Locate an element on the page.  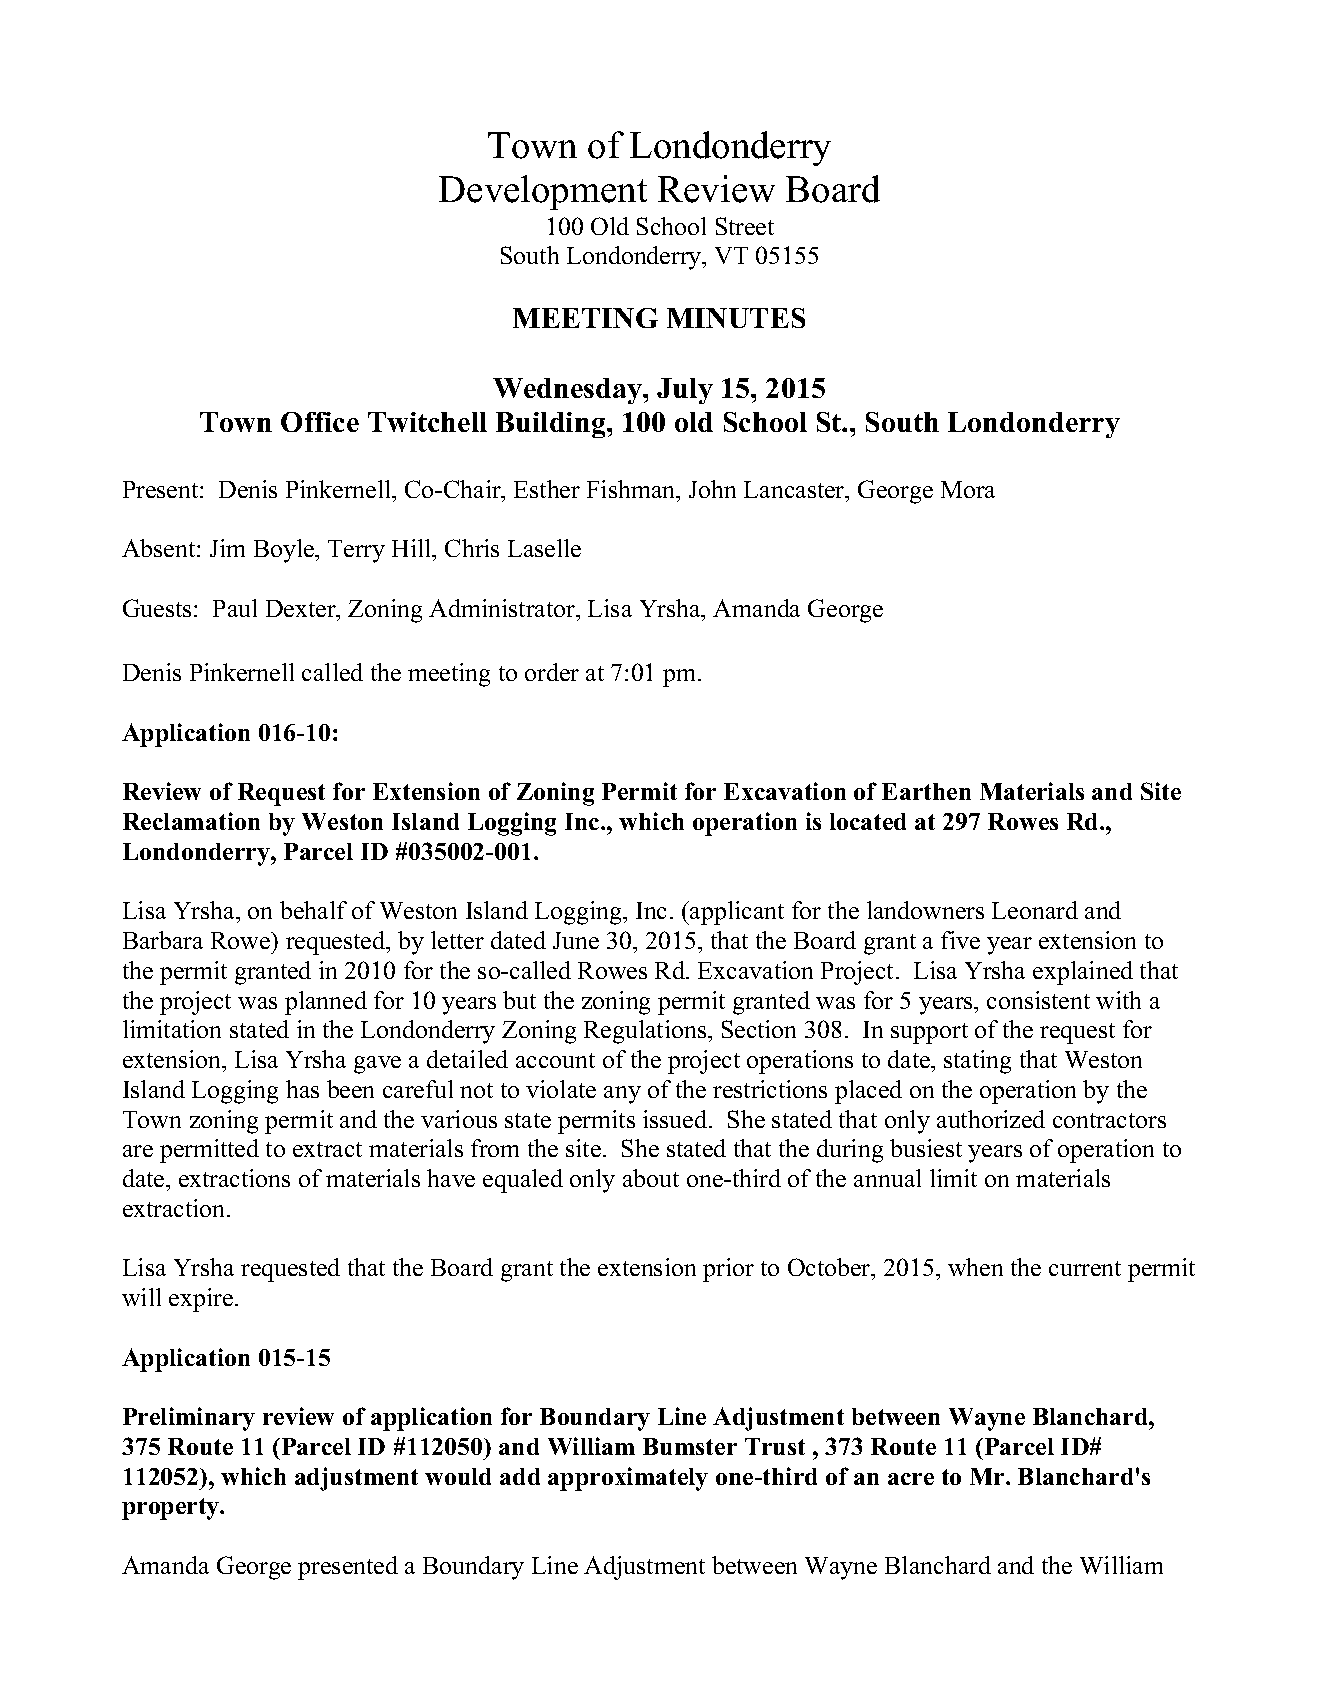
MINUTES is located at coordinates (736, 318).
